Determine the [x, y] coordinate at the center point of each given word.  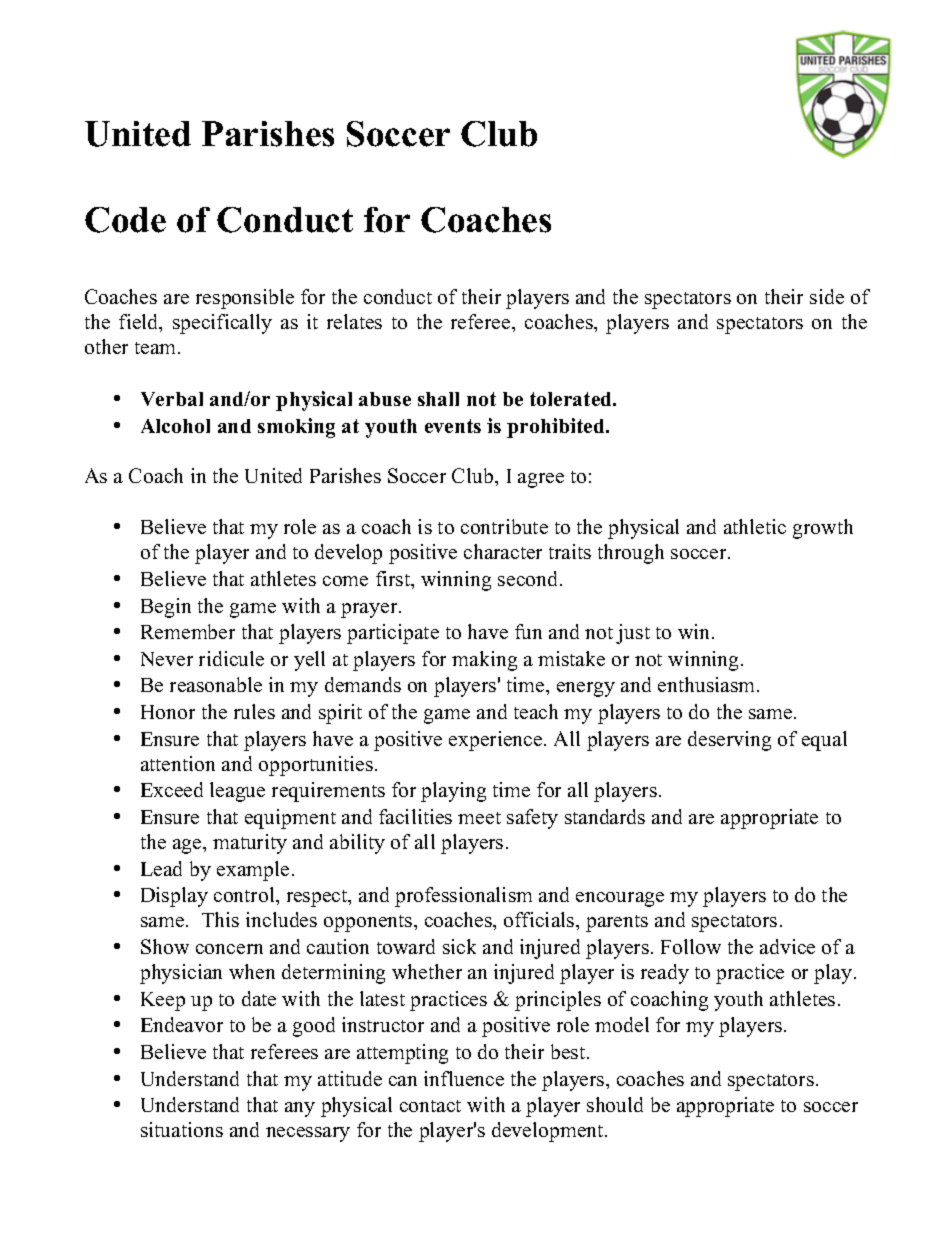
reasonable [216, 684]
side [827, 296]
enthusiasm [708, 684]
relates [354, 321]
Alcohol [175, 426]
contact [430, 1106]
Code [125, 220]
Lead [161, 868]
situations [182, 1129]
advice [787, 946]
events [453, 426]
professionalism [463, 897]
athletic [755, 526]
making [484, 661]
